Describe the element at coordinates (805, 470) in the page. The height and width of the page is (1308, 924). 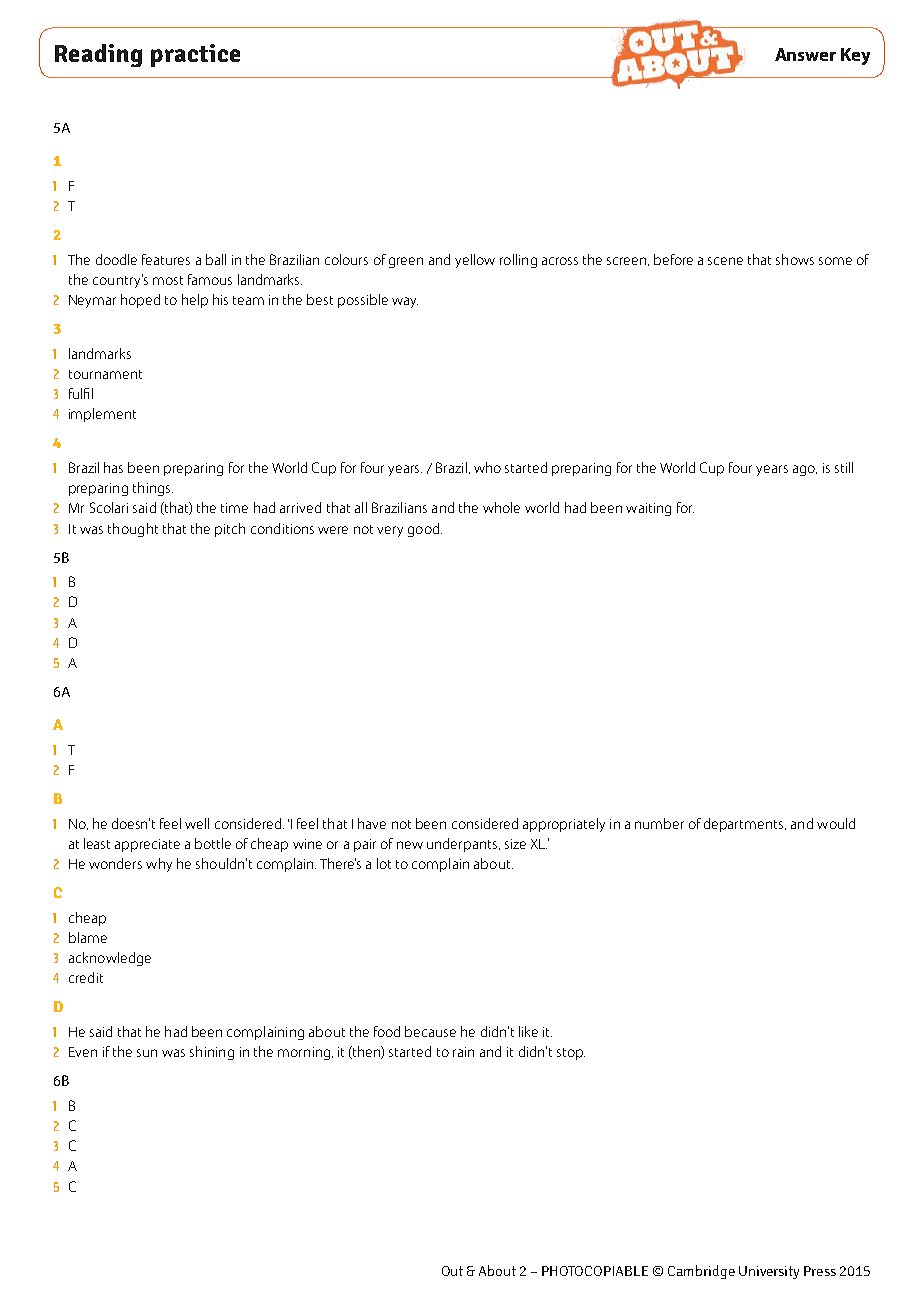
I see `ago` at that location.
